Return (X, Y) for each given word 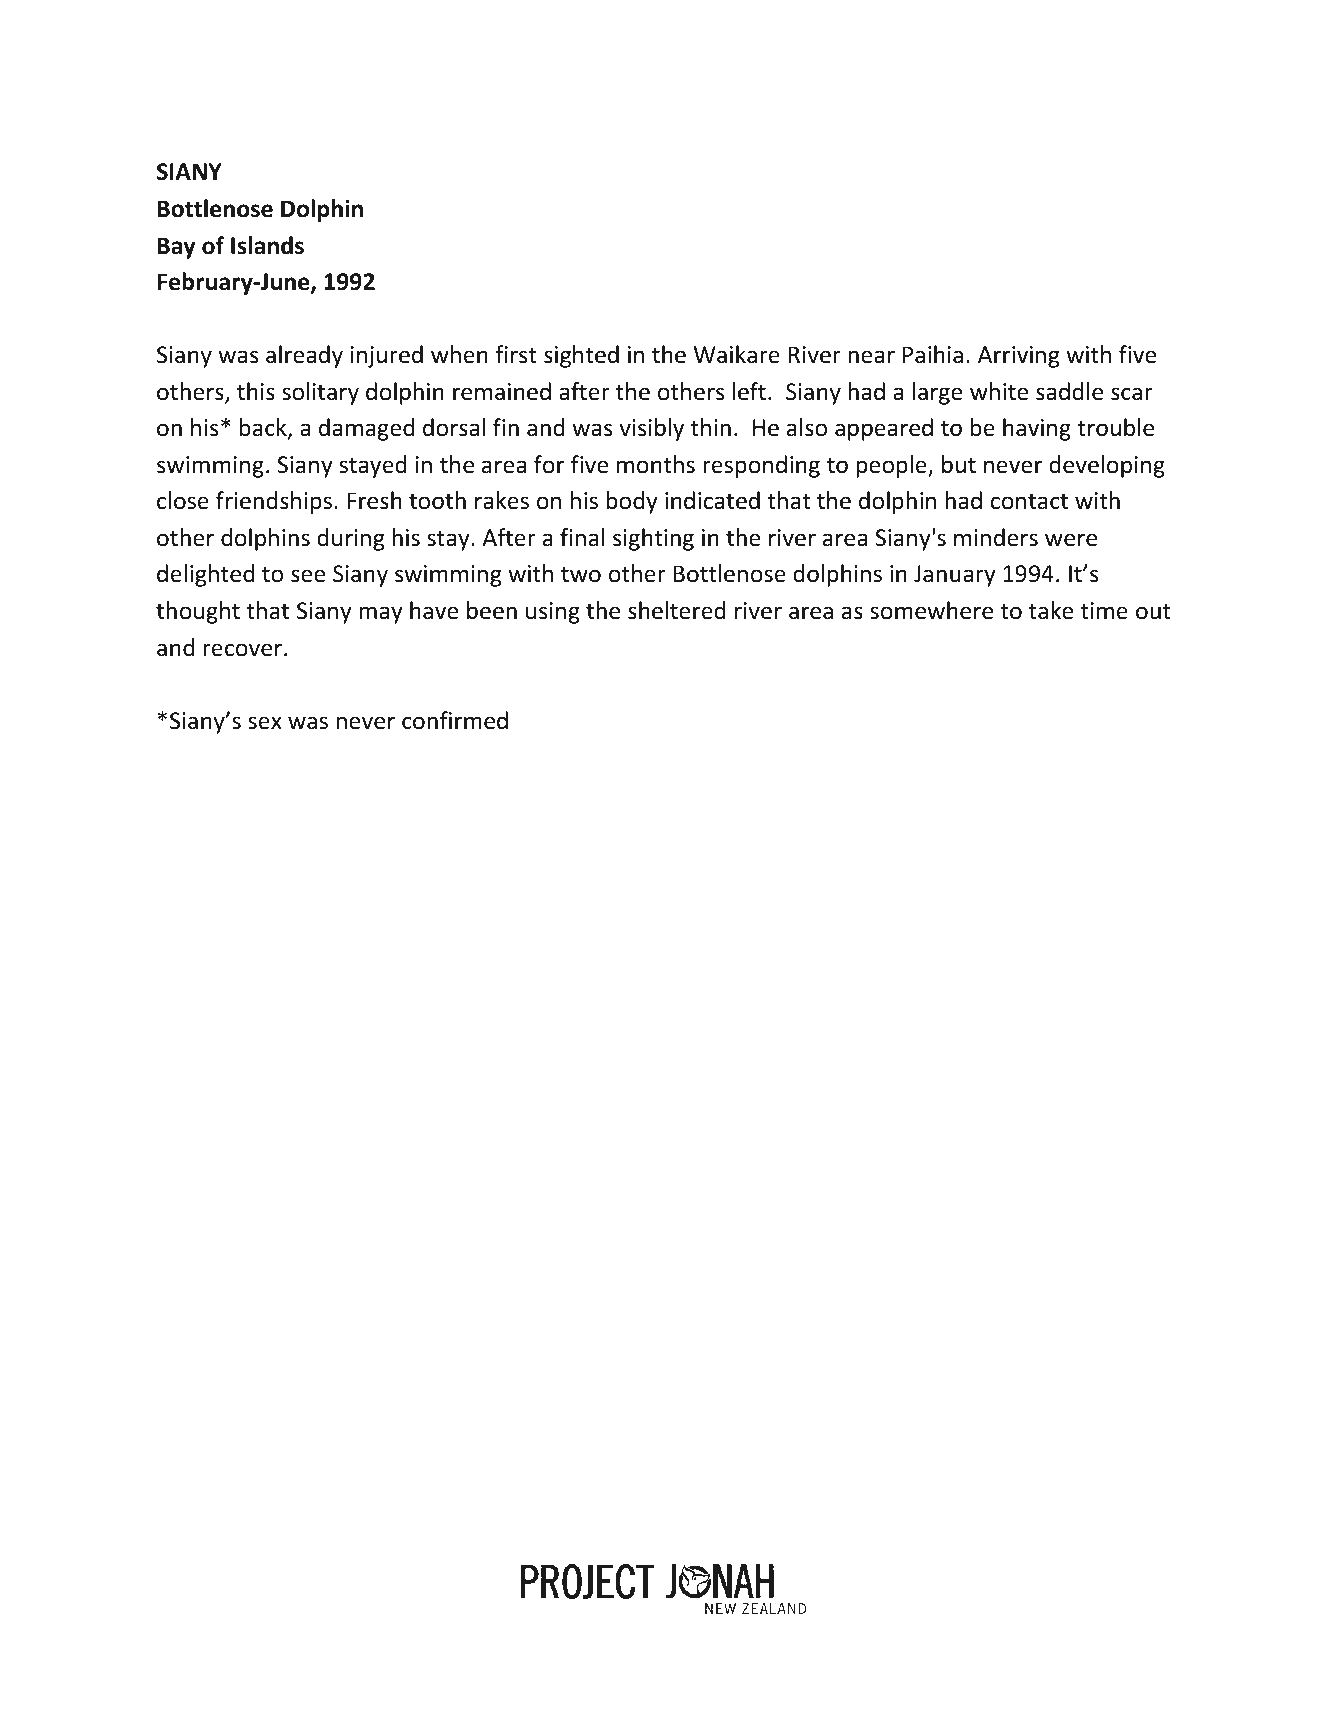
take (1051, 610)
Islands (267, 245)
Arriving (1018, 357)
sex (265, 723)
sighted (581, 356)
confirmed (455, 720)
